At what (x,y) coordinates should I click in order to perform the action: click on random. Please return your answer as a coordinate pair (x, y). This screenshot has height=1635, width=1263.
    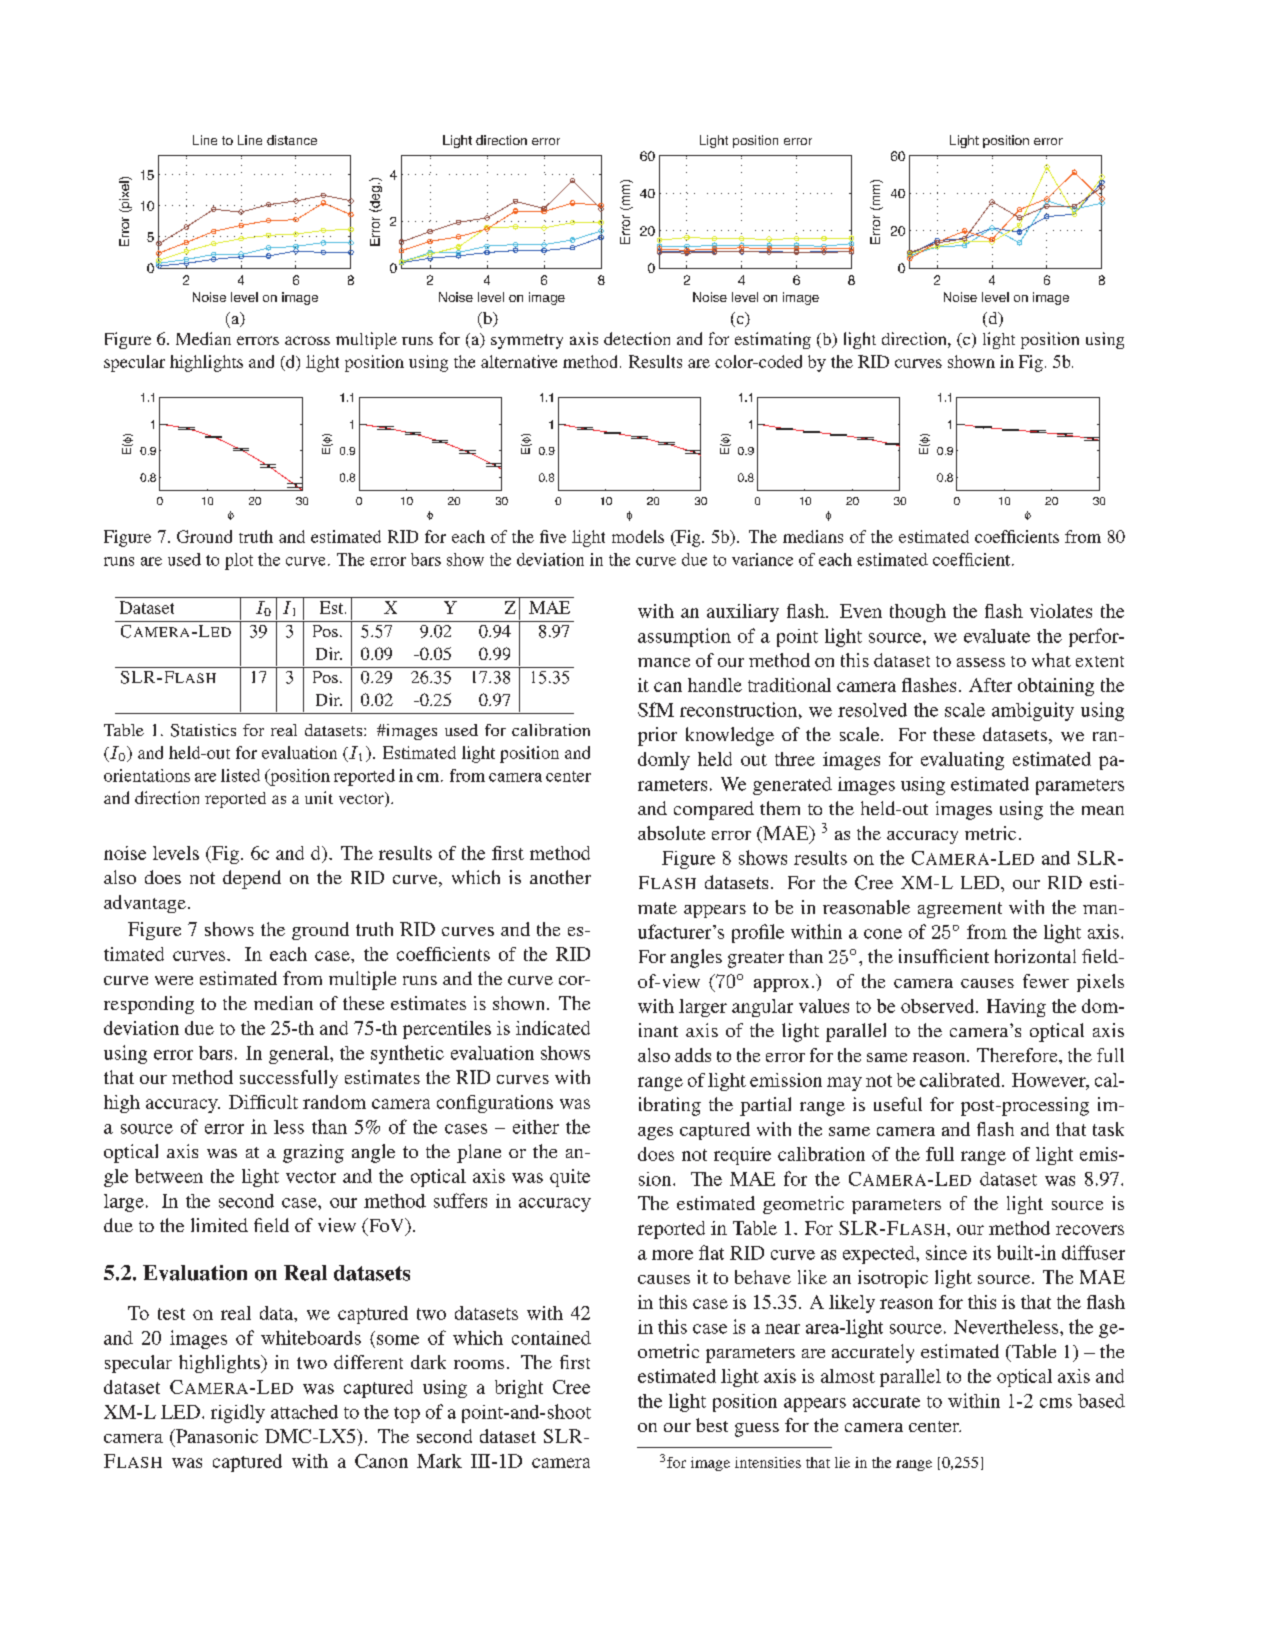
    Looking at the image, I should click on (334, 1102).
